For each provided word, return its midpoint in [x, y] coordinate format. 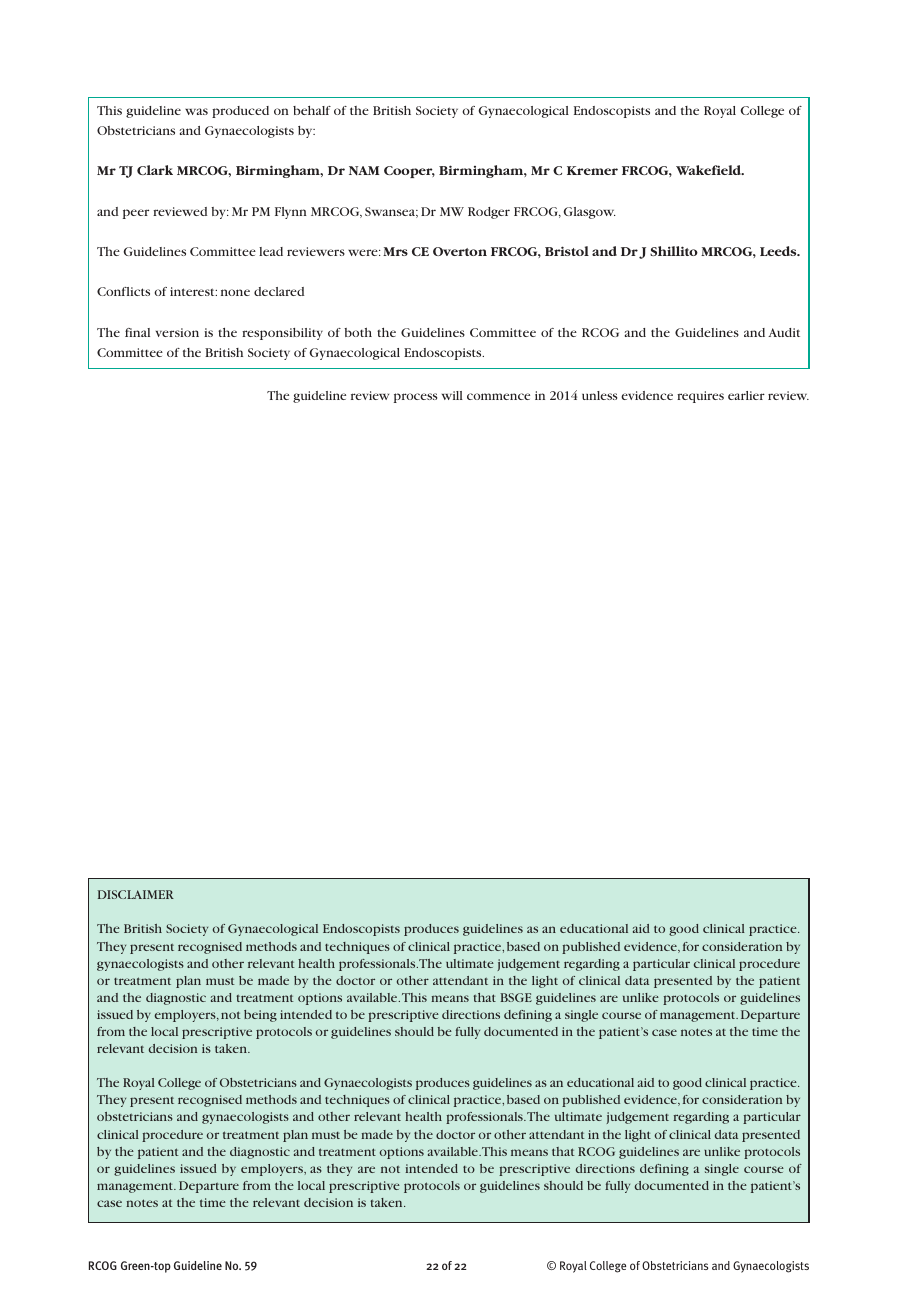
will [452, 395]
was [196, 111]
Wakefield [710, 170]
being [260, 1016]
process [415, 398]
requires [700, 397]
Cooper [409, 172]
